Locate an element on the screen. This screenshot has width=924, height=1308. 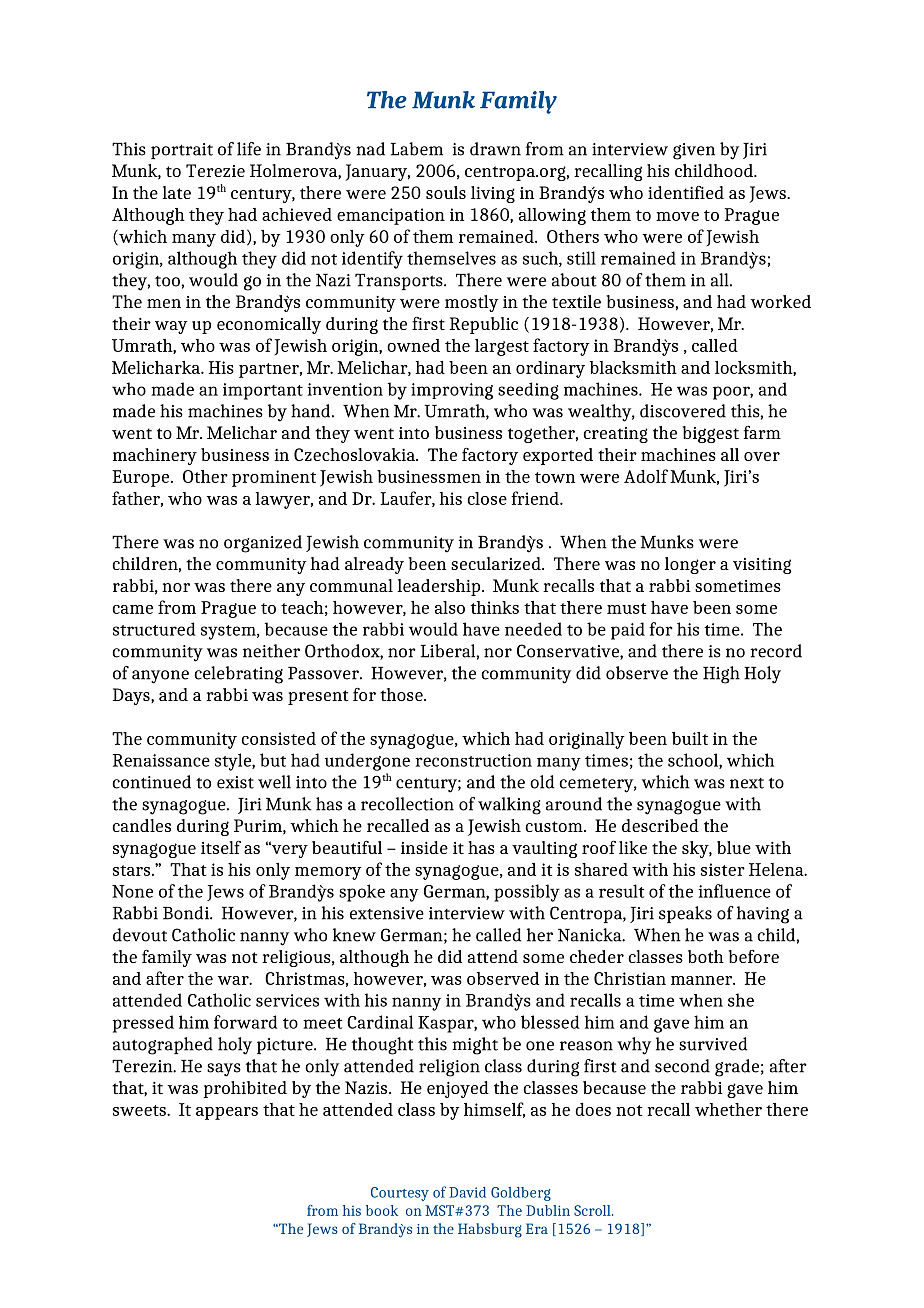
late is located at coordinates (176, 192).
